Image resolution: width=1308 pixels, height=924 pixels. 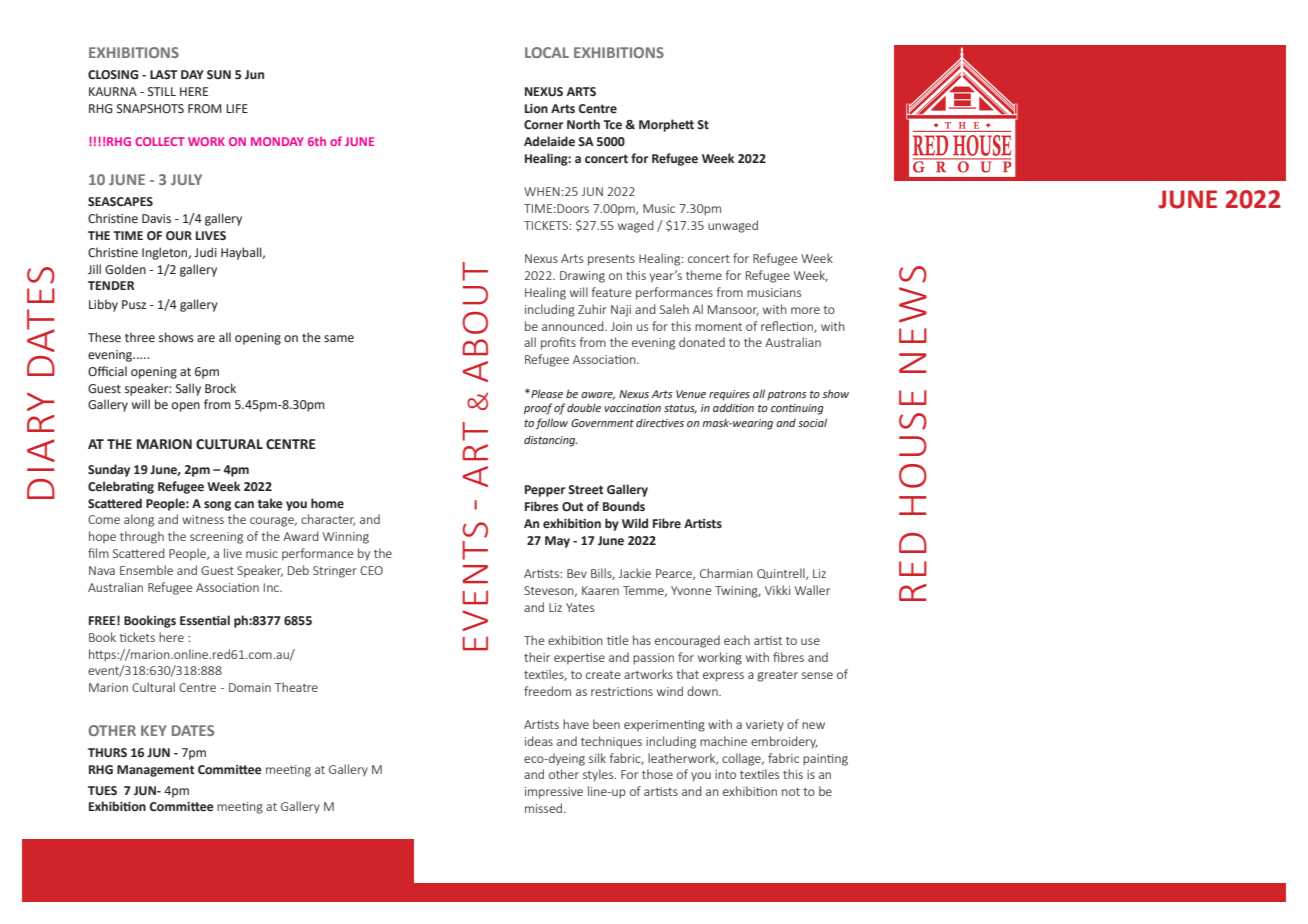 I want to click on Vikki, so click(x=777, y=590).
